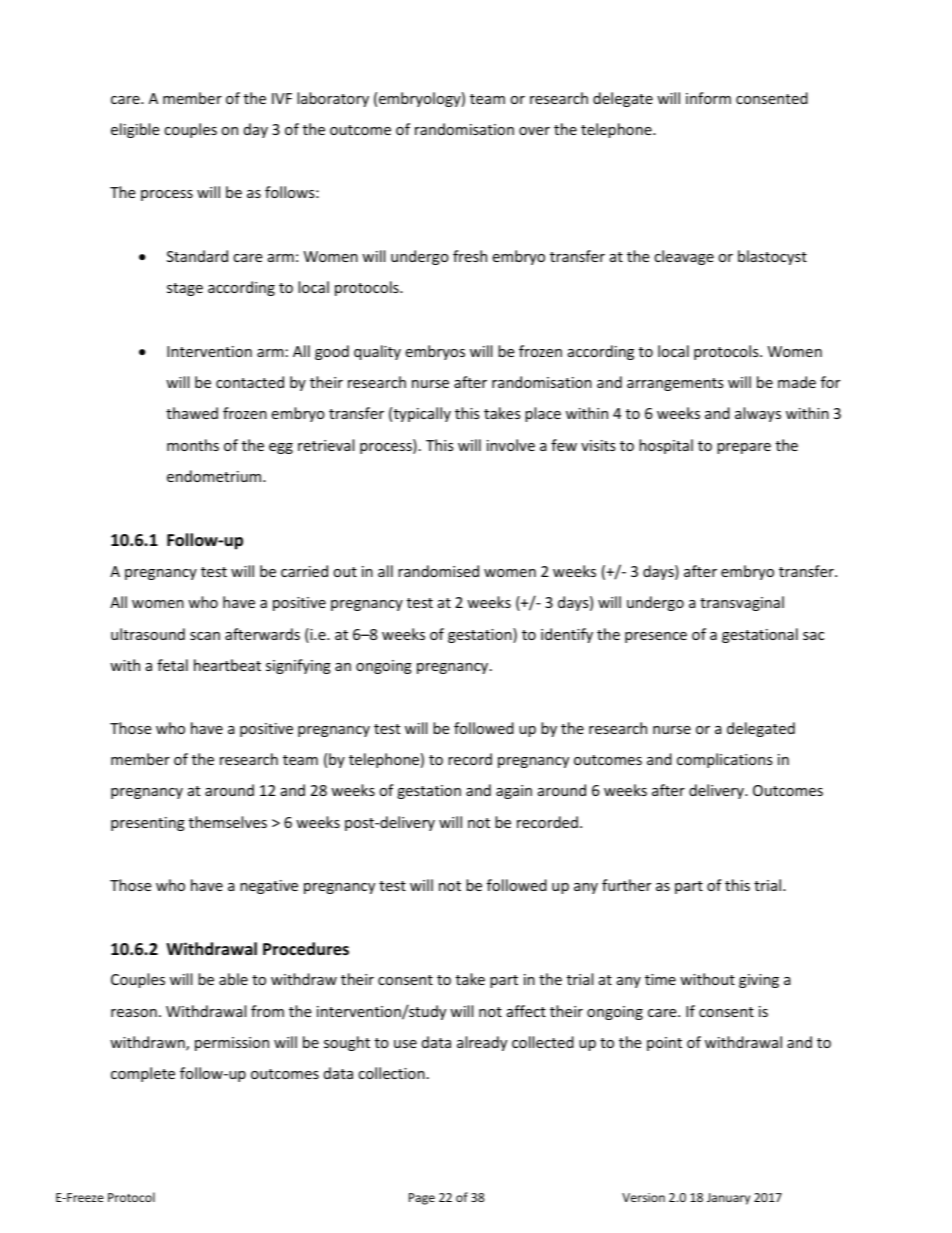 The height and width of the document is (1233, 952). Describe the element at coordinates (282, 98) in the document. I see `IVF` at that location.
